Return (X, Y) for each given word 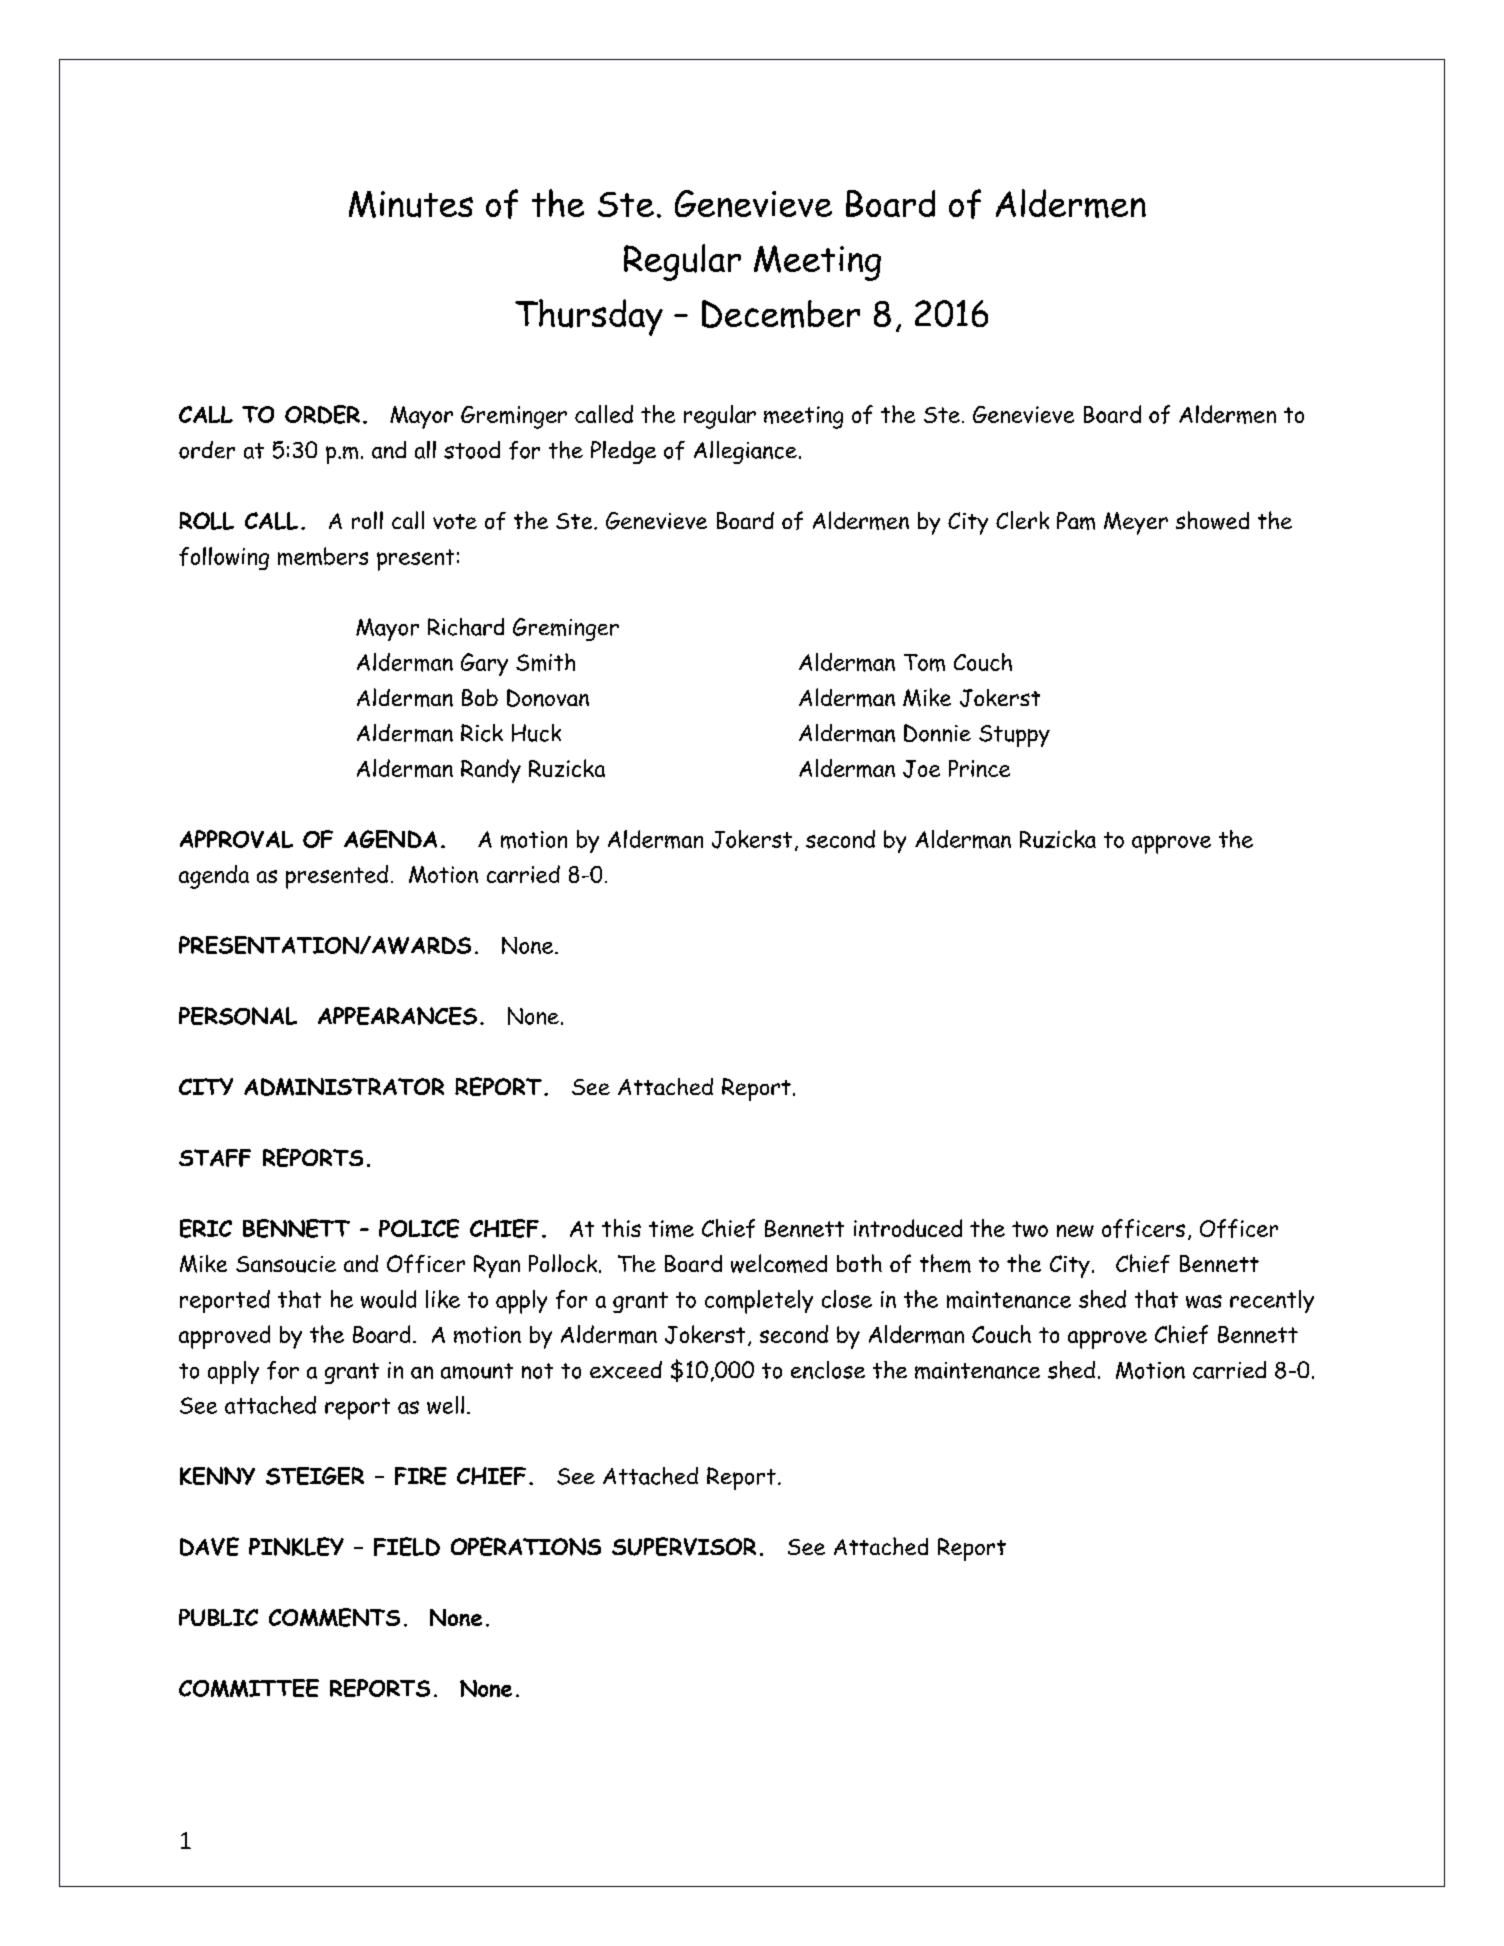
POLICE (419, 1228)
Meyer (1136, 523)
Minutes (411, 204)
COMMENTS (334, 1617)
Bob (480, 697)
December (781, 314)
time (671, 1229)
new (1075, 1231)
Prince (979, 768)
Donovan (548, 698)
